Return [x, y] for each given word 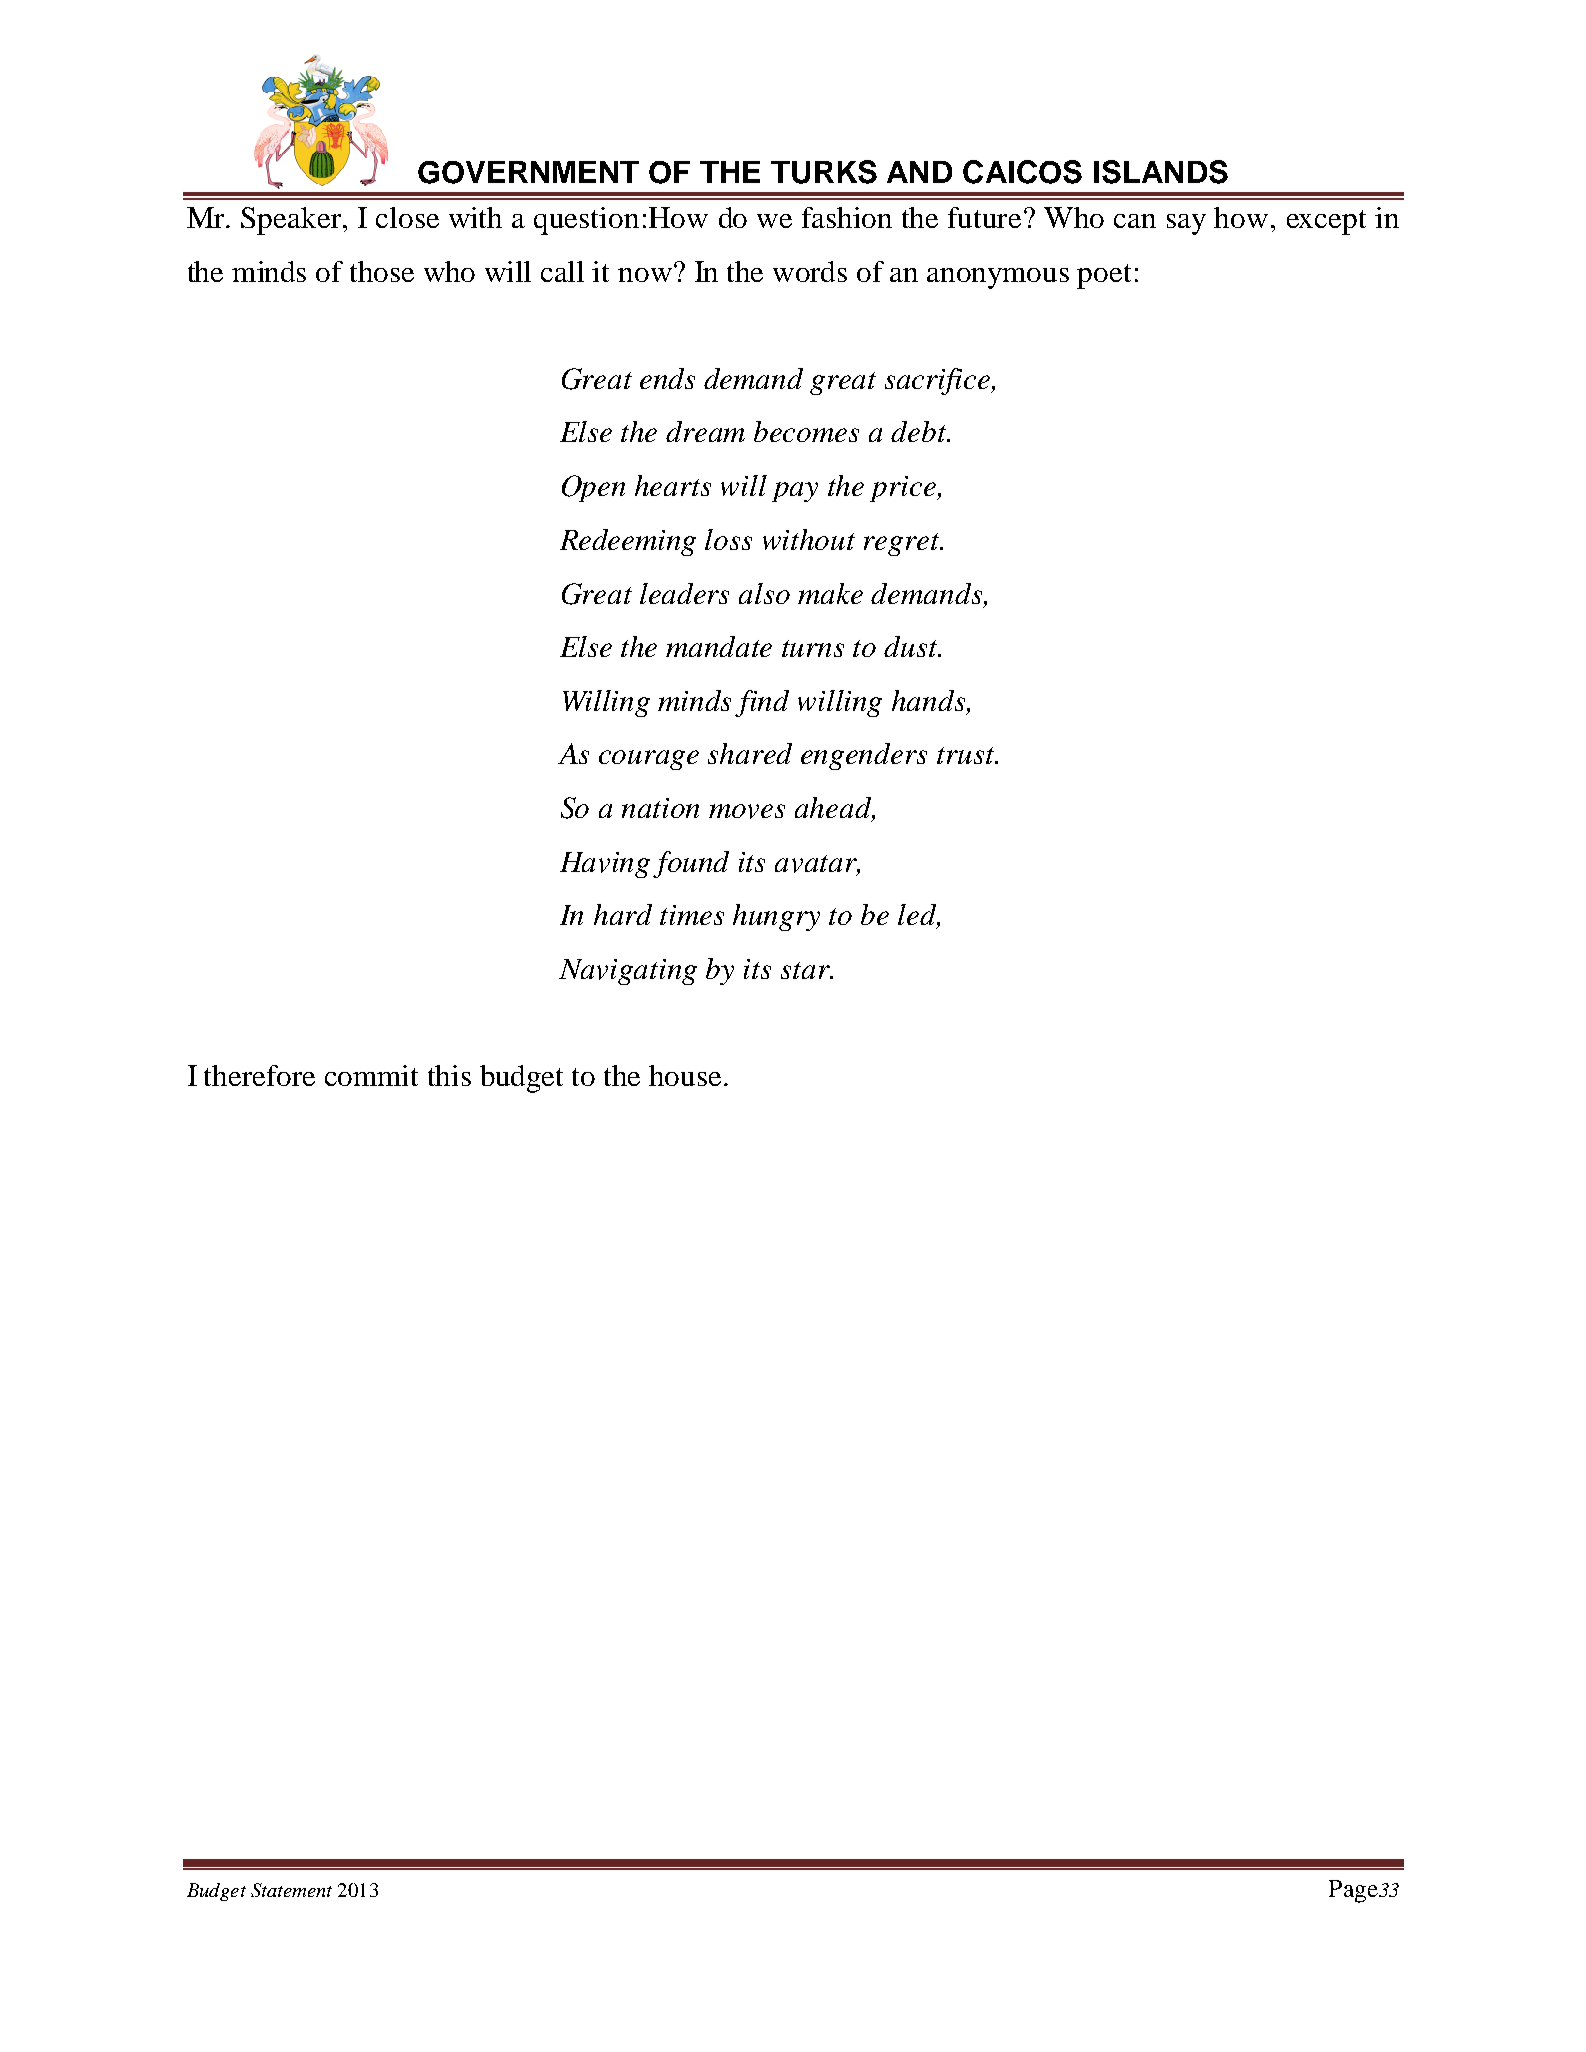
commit [371, 1075]
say [1186, 224]
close [407, 217]
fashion [847, 217]
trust [967, 755]
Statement [291, 1890]
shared [750, 753]
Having [605, 865]
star [806, 970]
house [685, 1075]
